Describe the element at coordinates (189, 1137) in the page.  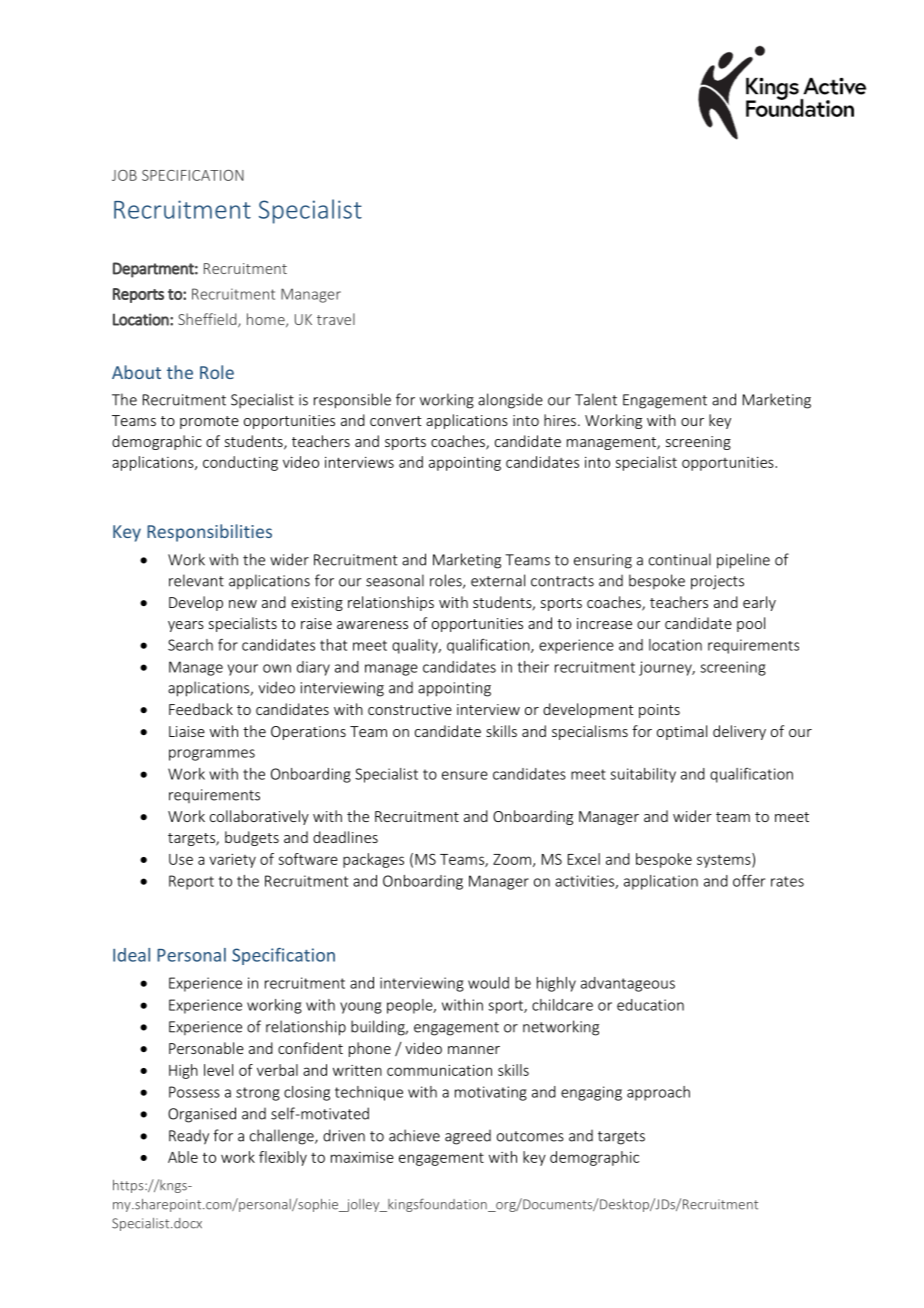
I see `Ready` at that location.
